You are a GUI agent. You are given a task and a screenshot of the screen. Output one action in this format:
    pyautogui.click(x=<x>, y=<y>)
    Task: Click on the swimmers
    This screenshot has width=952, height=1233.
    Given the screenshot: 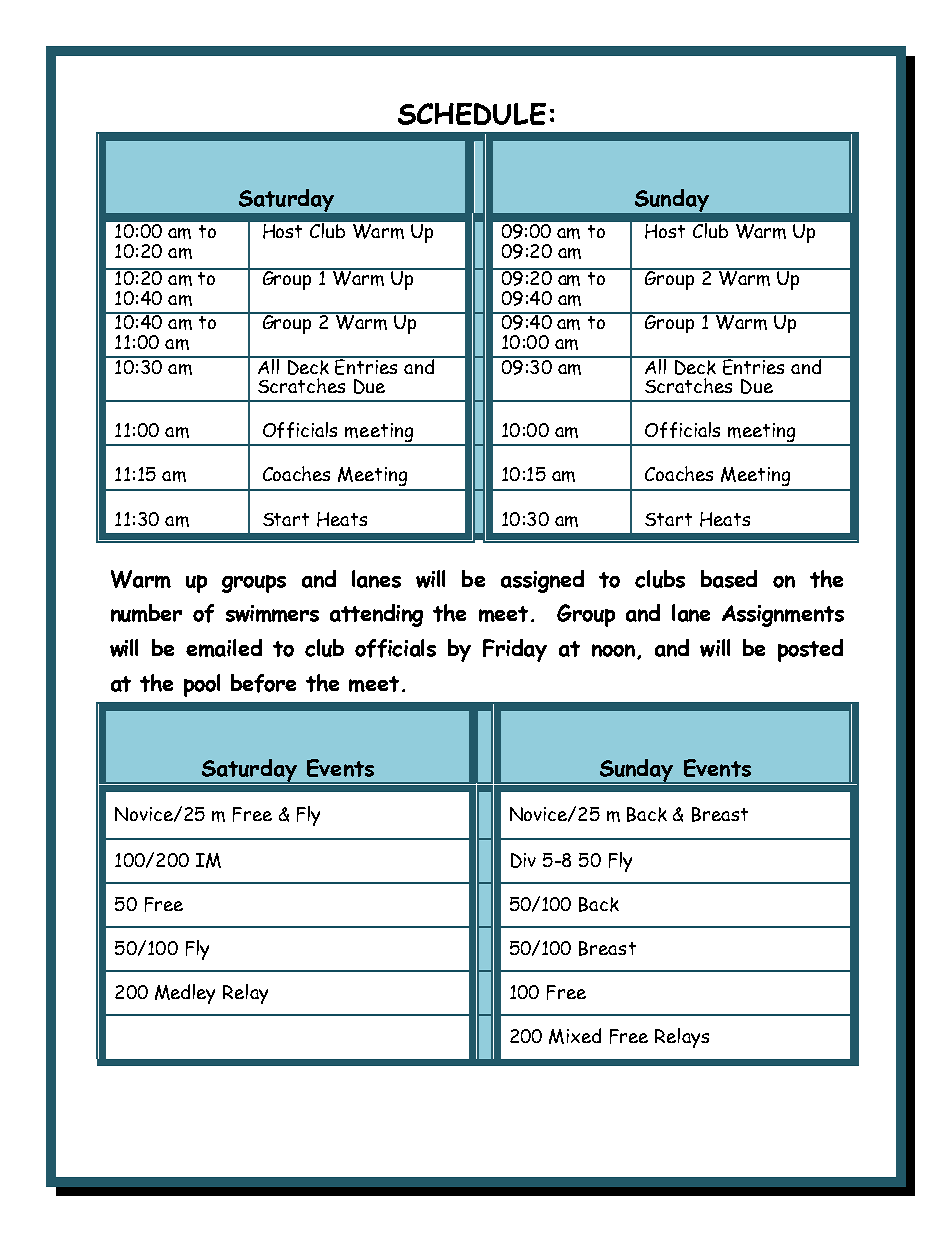 What is the action you would take?
    pyautogui.click(x=272, y=613)
